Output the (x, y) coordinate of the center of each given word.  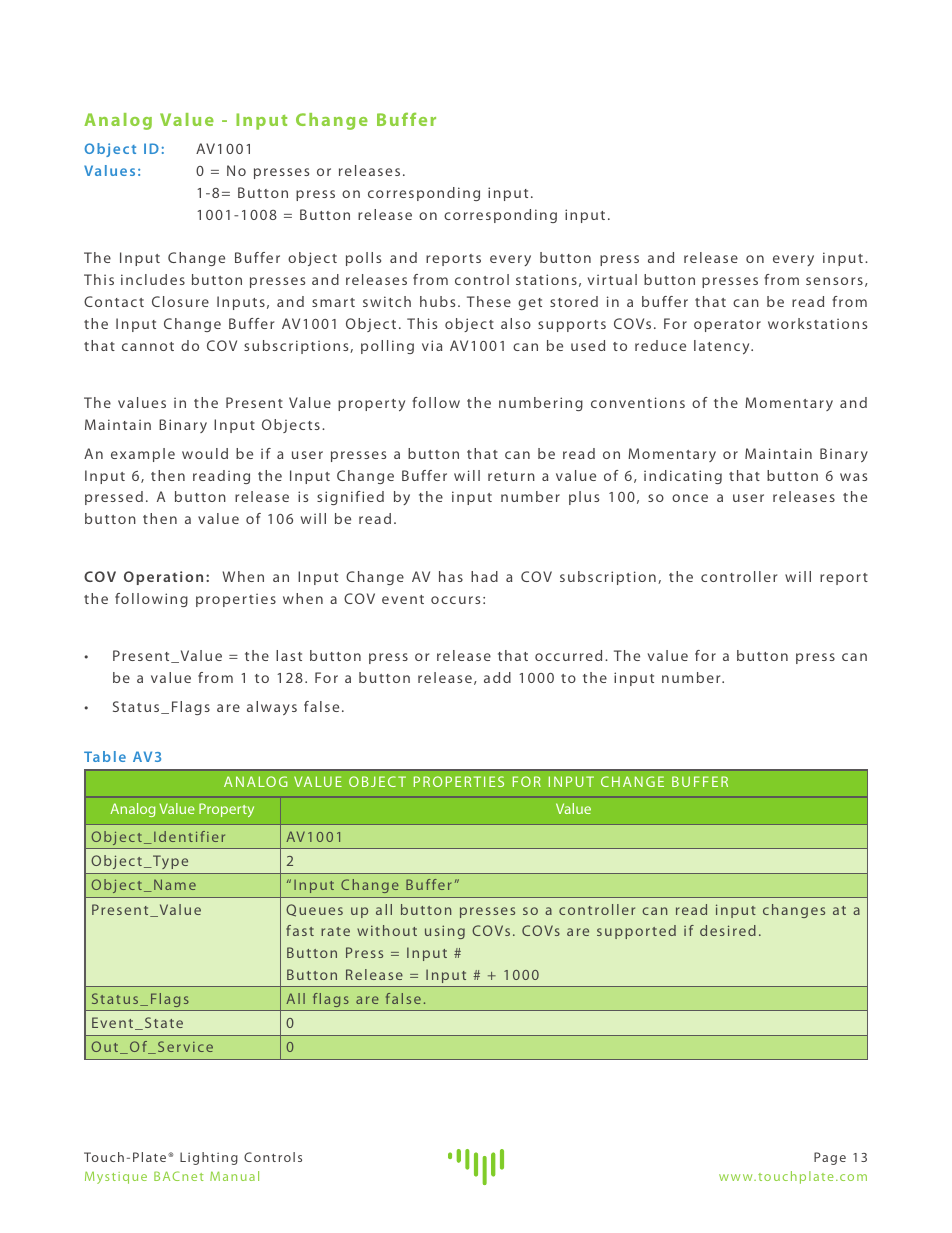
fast (300, 930)
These (489, 301)
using (445, 932)
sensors (834, 281)
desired (728, 930)
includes (153, 279)
